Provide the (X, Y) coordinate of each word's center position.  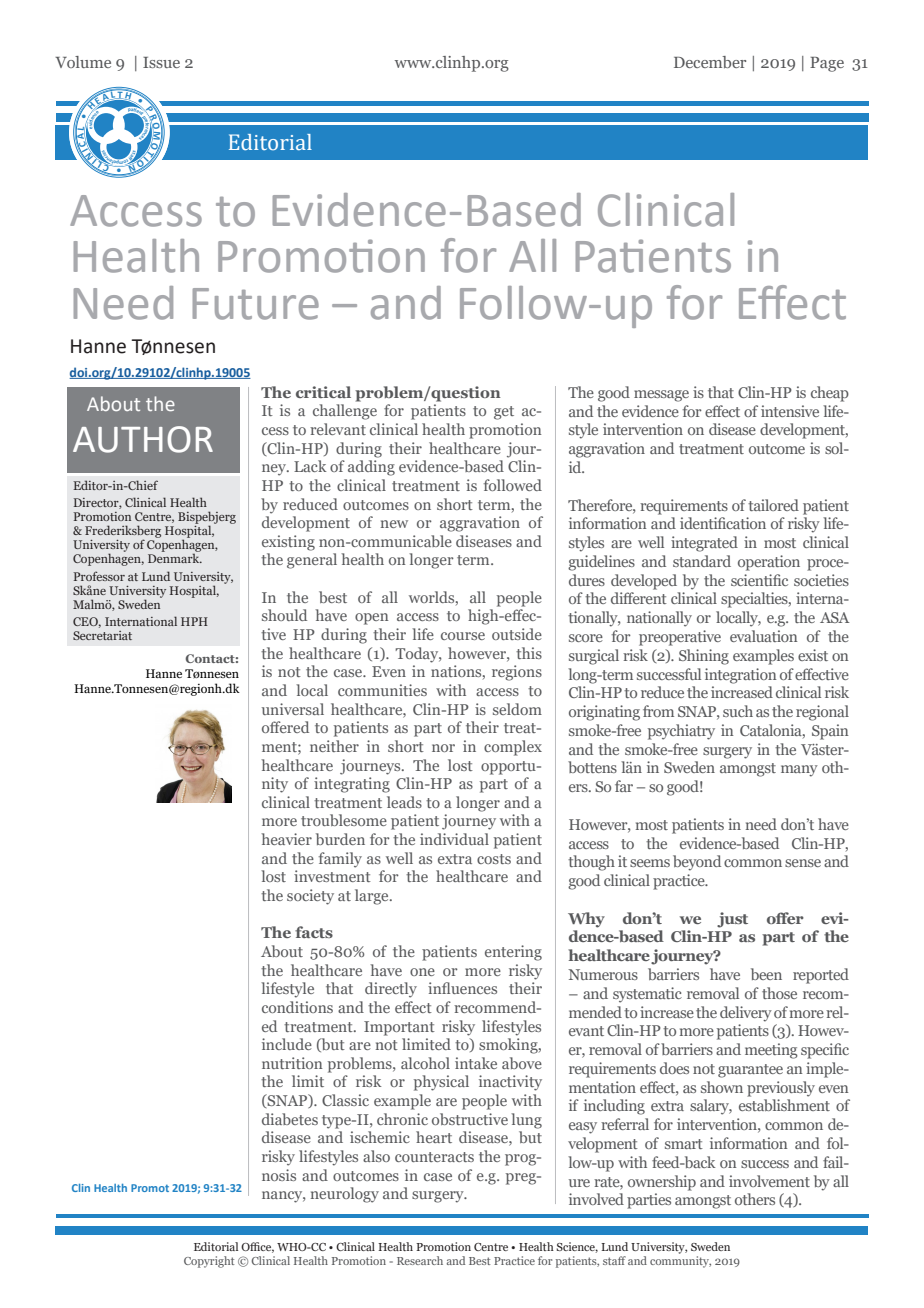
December (710, 62)
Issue (161, 62)
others (755, 1199)
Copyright (209, 1262)
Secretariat (102, 635)
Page (827, 64)
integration (741, 676)
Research (420, 1260)
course (463, 636)
